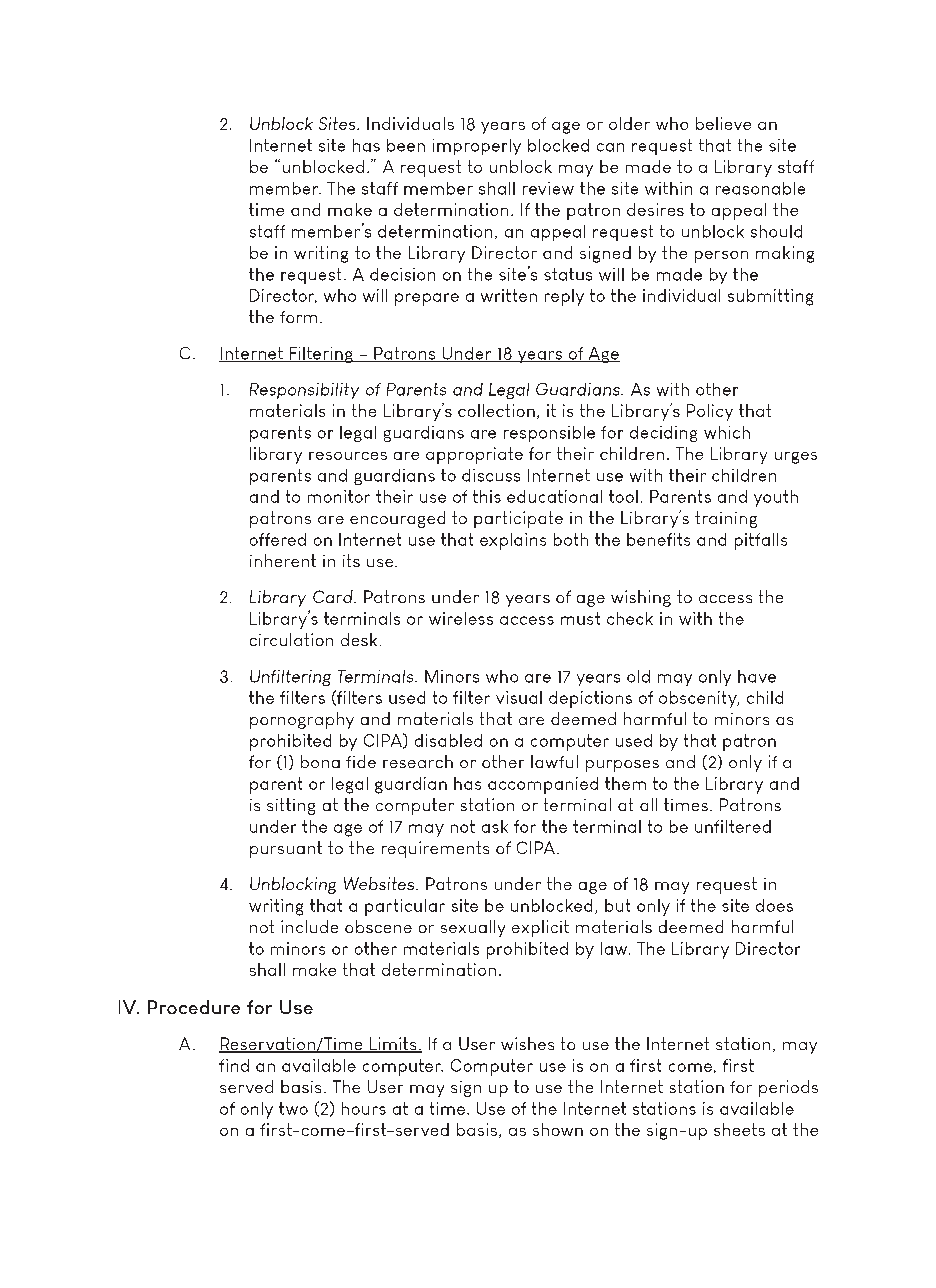 This screenshot has width=936, height=1288. Describe the element at coordinates (723, 123) in the screenshot. I see `believe` at that location.
